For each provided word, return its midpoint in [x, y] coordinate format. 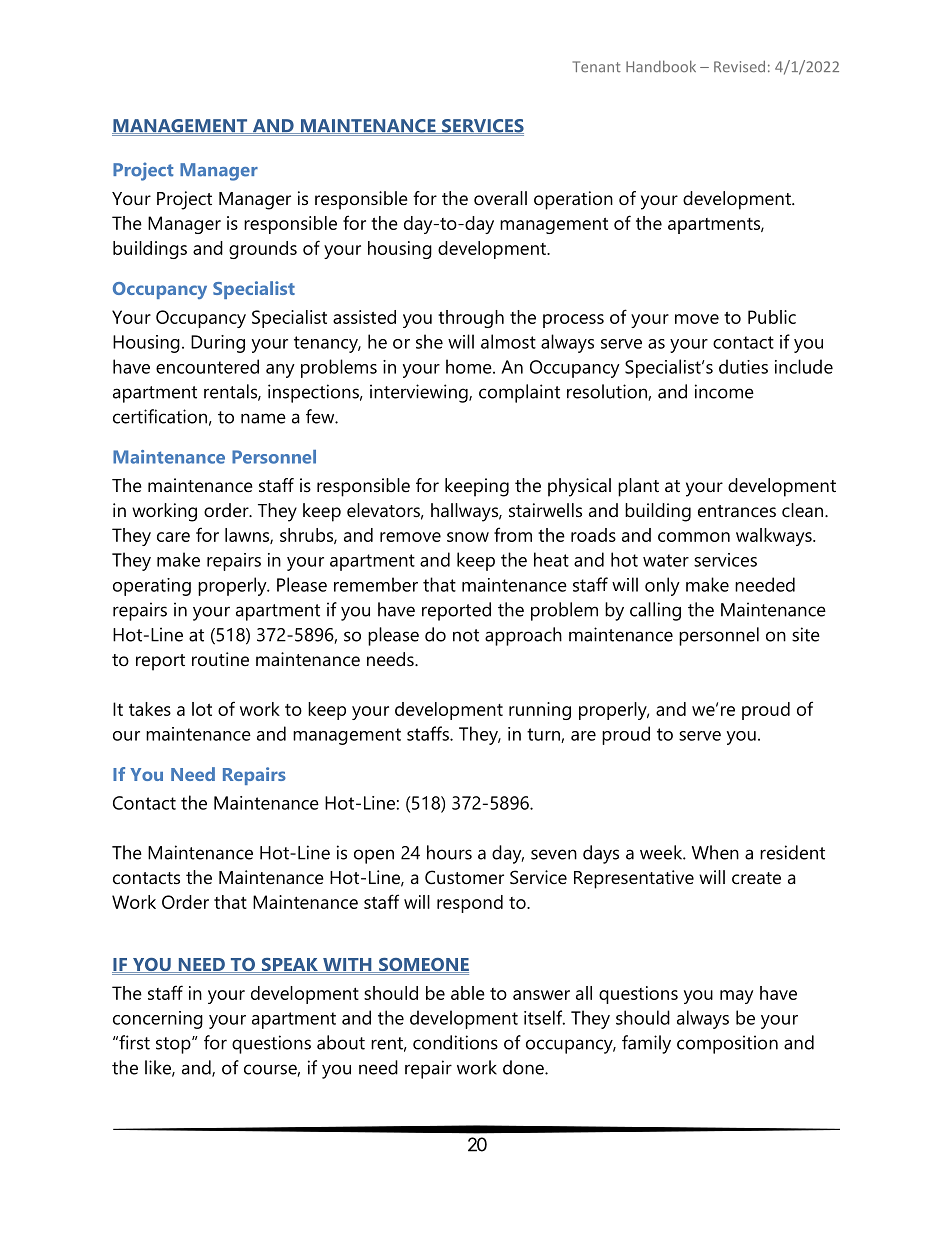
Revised [739, 66]
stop [174, 1045]
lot [202, 709]
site [806, 634]
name [263, 418]
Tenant [597, 66]
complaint [519, 393]
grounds [263, 250]
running [540, 711]
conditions [455, 1042]
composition [727, 1044]
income [724, 391]
